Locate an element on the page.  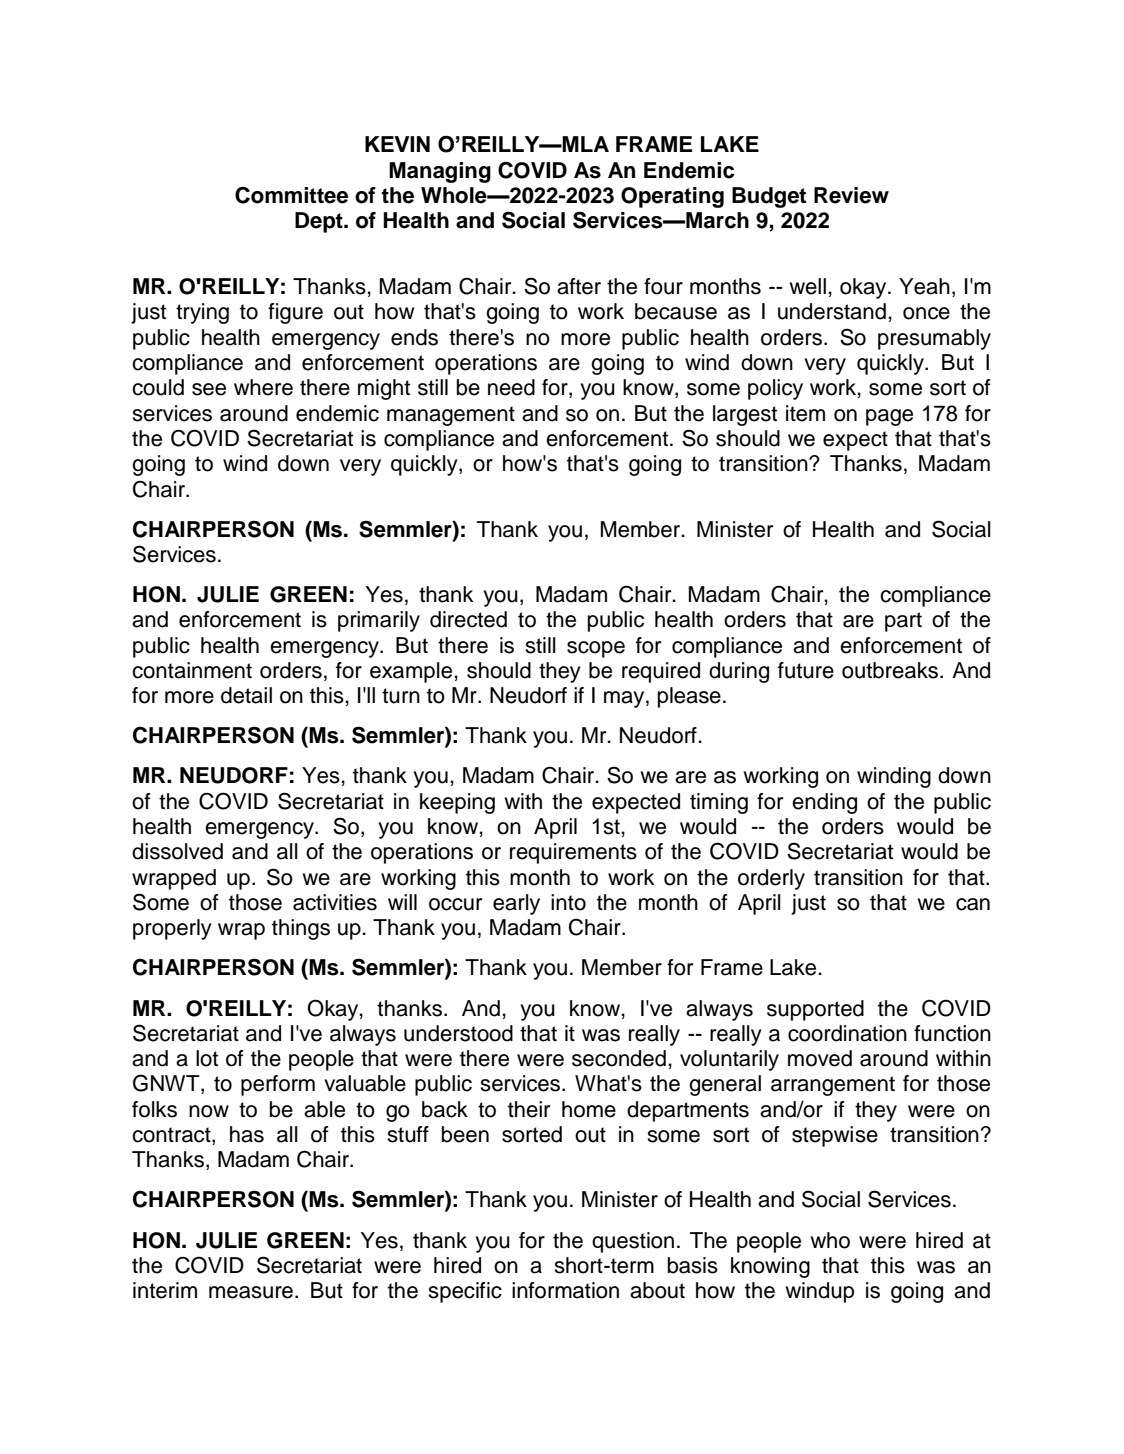
information is located at coordinates (565, 1290).
